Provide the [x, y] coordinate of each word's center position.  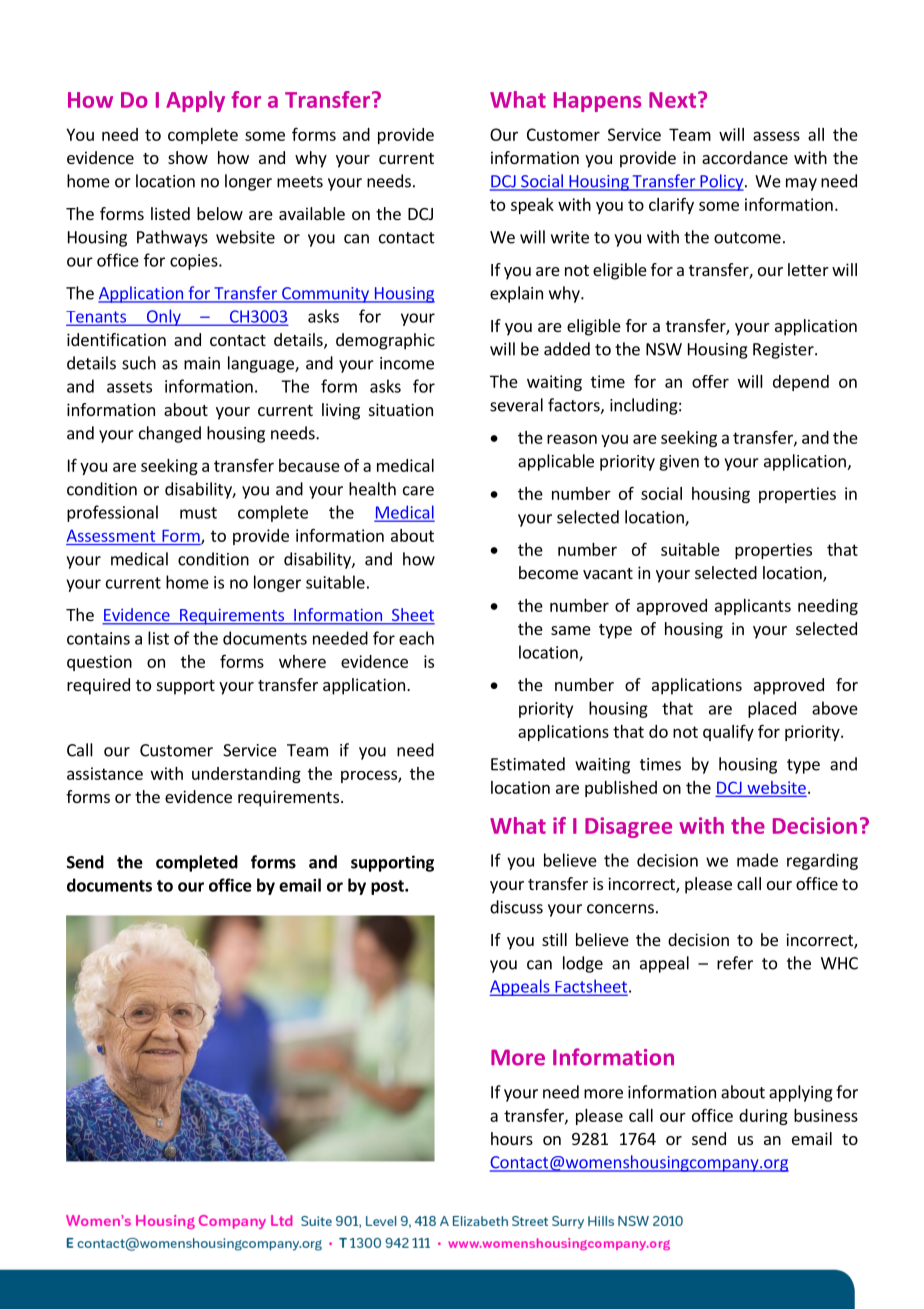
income [407, 363]
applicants [753, 607]
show [188, 157]
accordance [745, 157]
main [202, 363]
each [416, 638]
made [757, 860]
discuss [516, 907]
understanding [246, 775]
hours [512, 1138]
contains [98, 638]
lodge [583, 964]
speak [532, 206]
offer [710, 381]
